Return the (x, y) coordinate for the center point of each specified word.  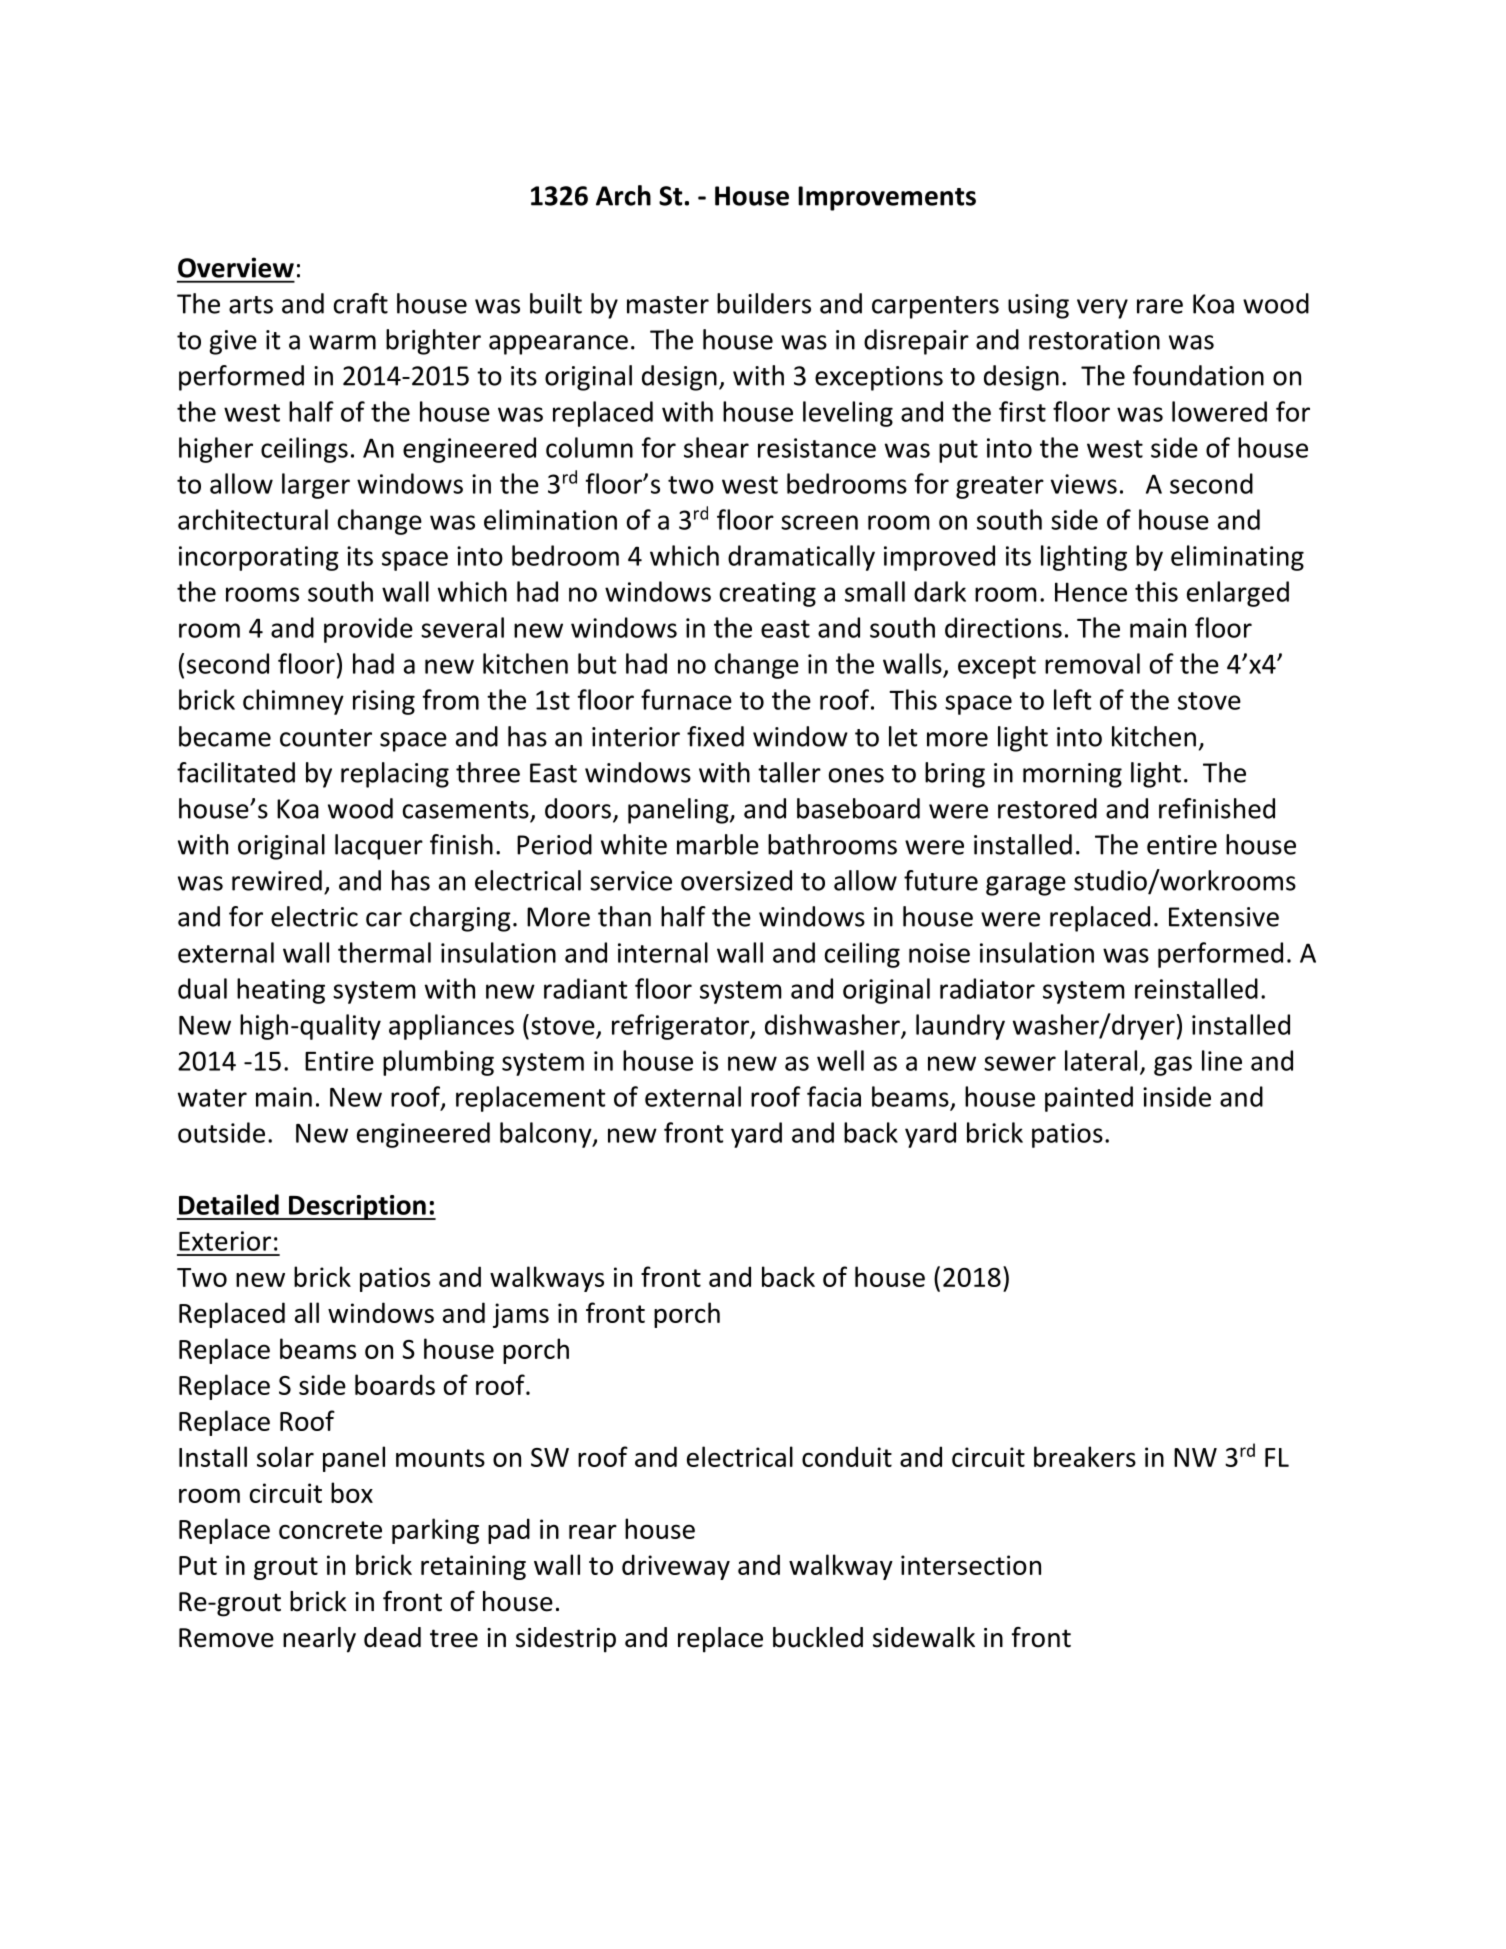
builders (764, 303)
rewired (277, 880)
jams (521, 1315)
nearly (319, 1640)
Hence (1091, 592)
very (1102, 309)
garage (1026, 886)
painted (1089, 1099)
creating (768, 594)
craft (361, 303)
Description (357, 1207)
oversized (736, 880)
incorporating (259, 558)
